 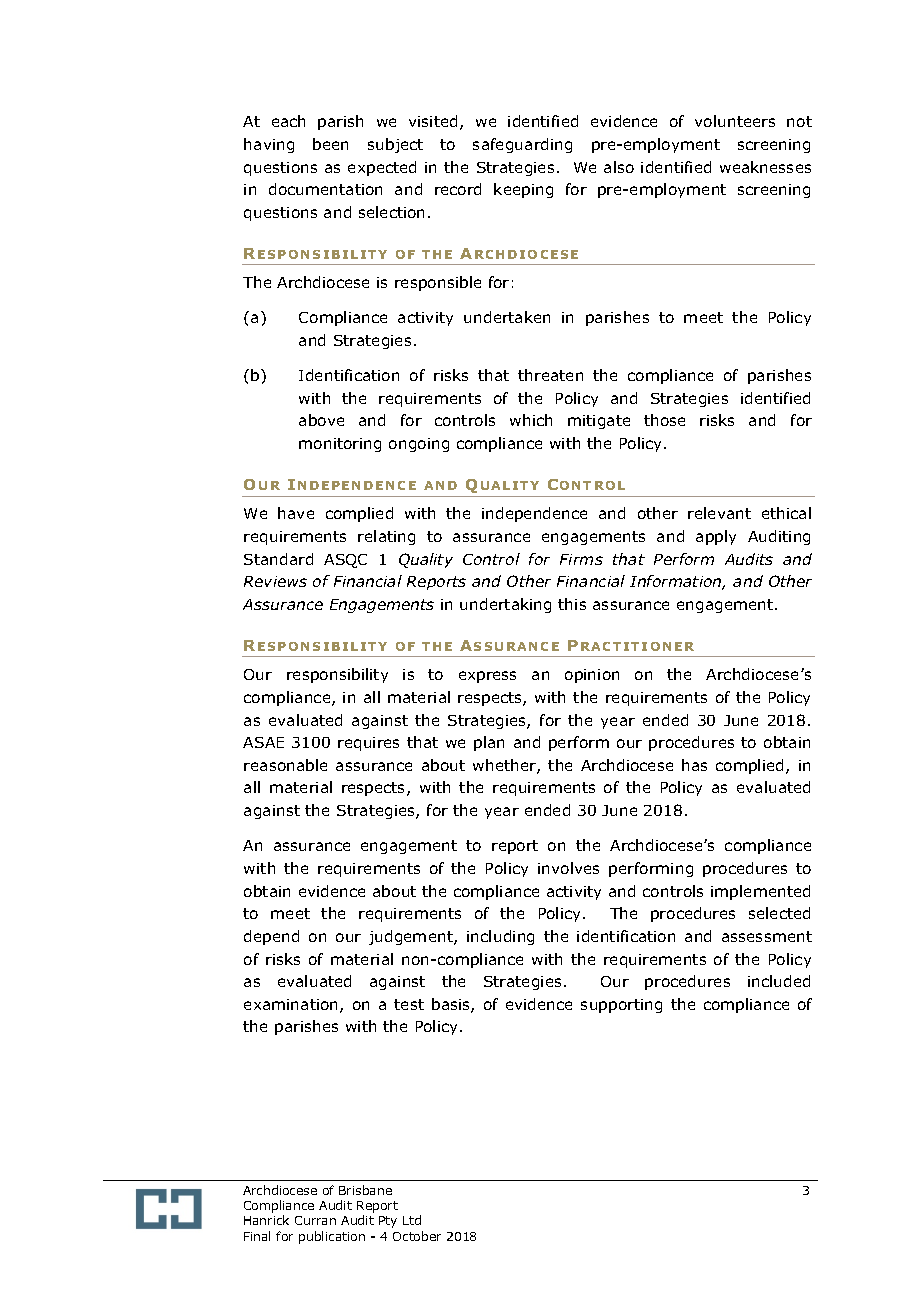 I want to click on have, so click(x=296, y=513).
